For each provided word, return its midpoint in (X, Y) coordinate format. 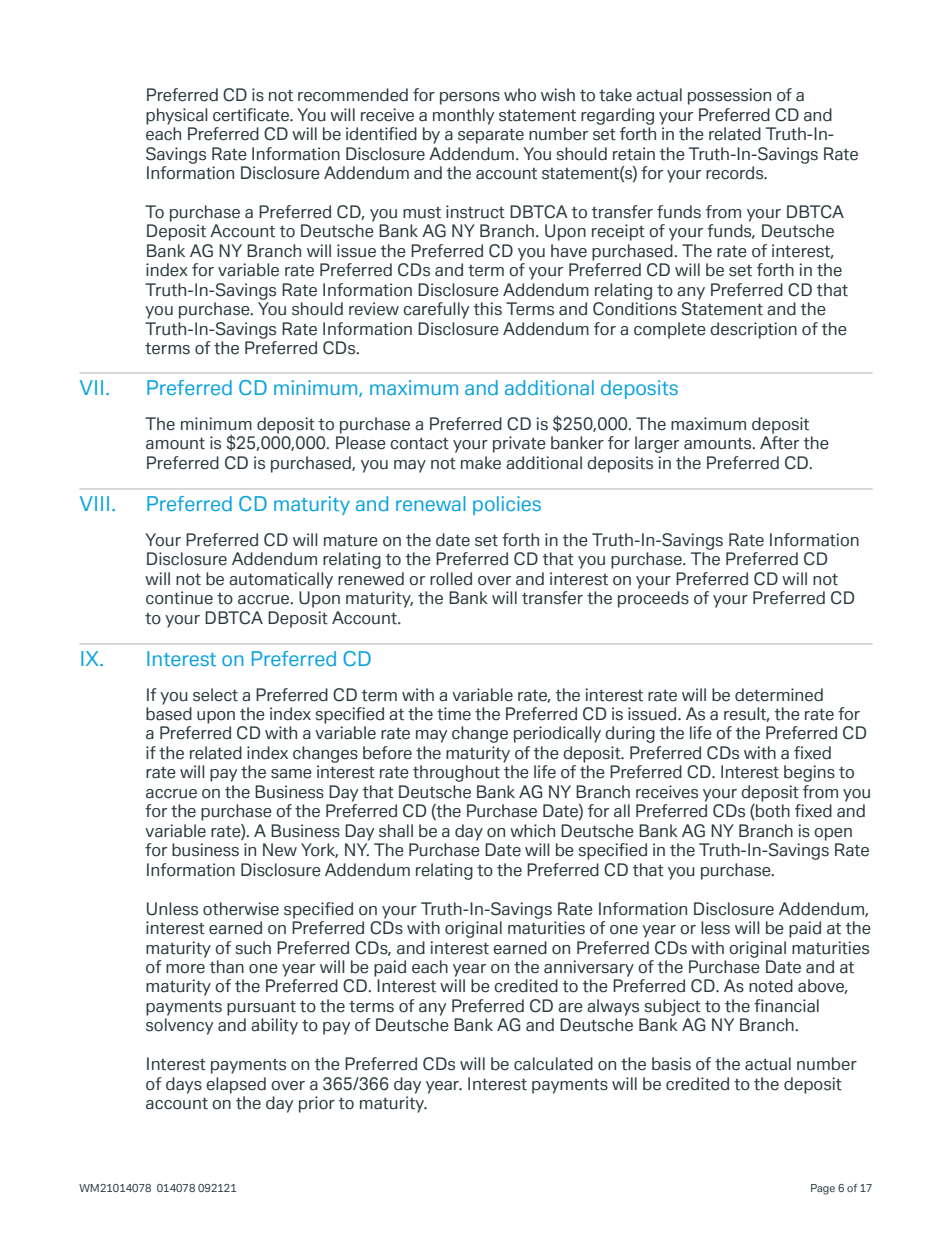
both (772, 812)
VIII (94, 503)
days (184, 1085)
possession (729, 96)
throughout (456, 773)
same (291, 774)
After (779, 443)
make (481, 463)
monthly (463, 116)
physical (177, 116)
